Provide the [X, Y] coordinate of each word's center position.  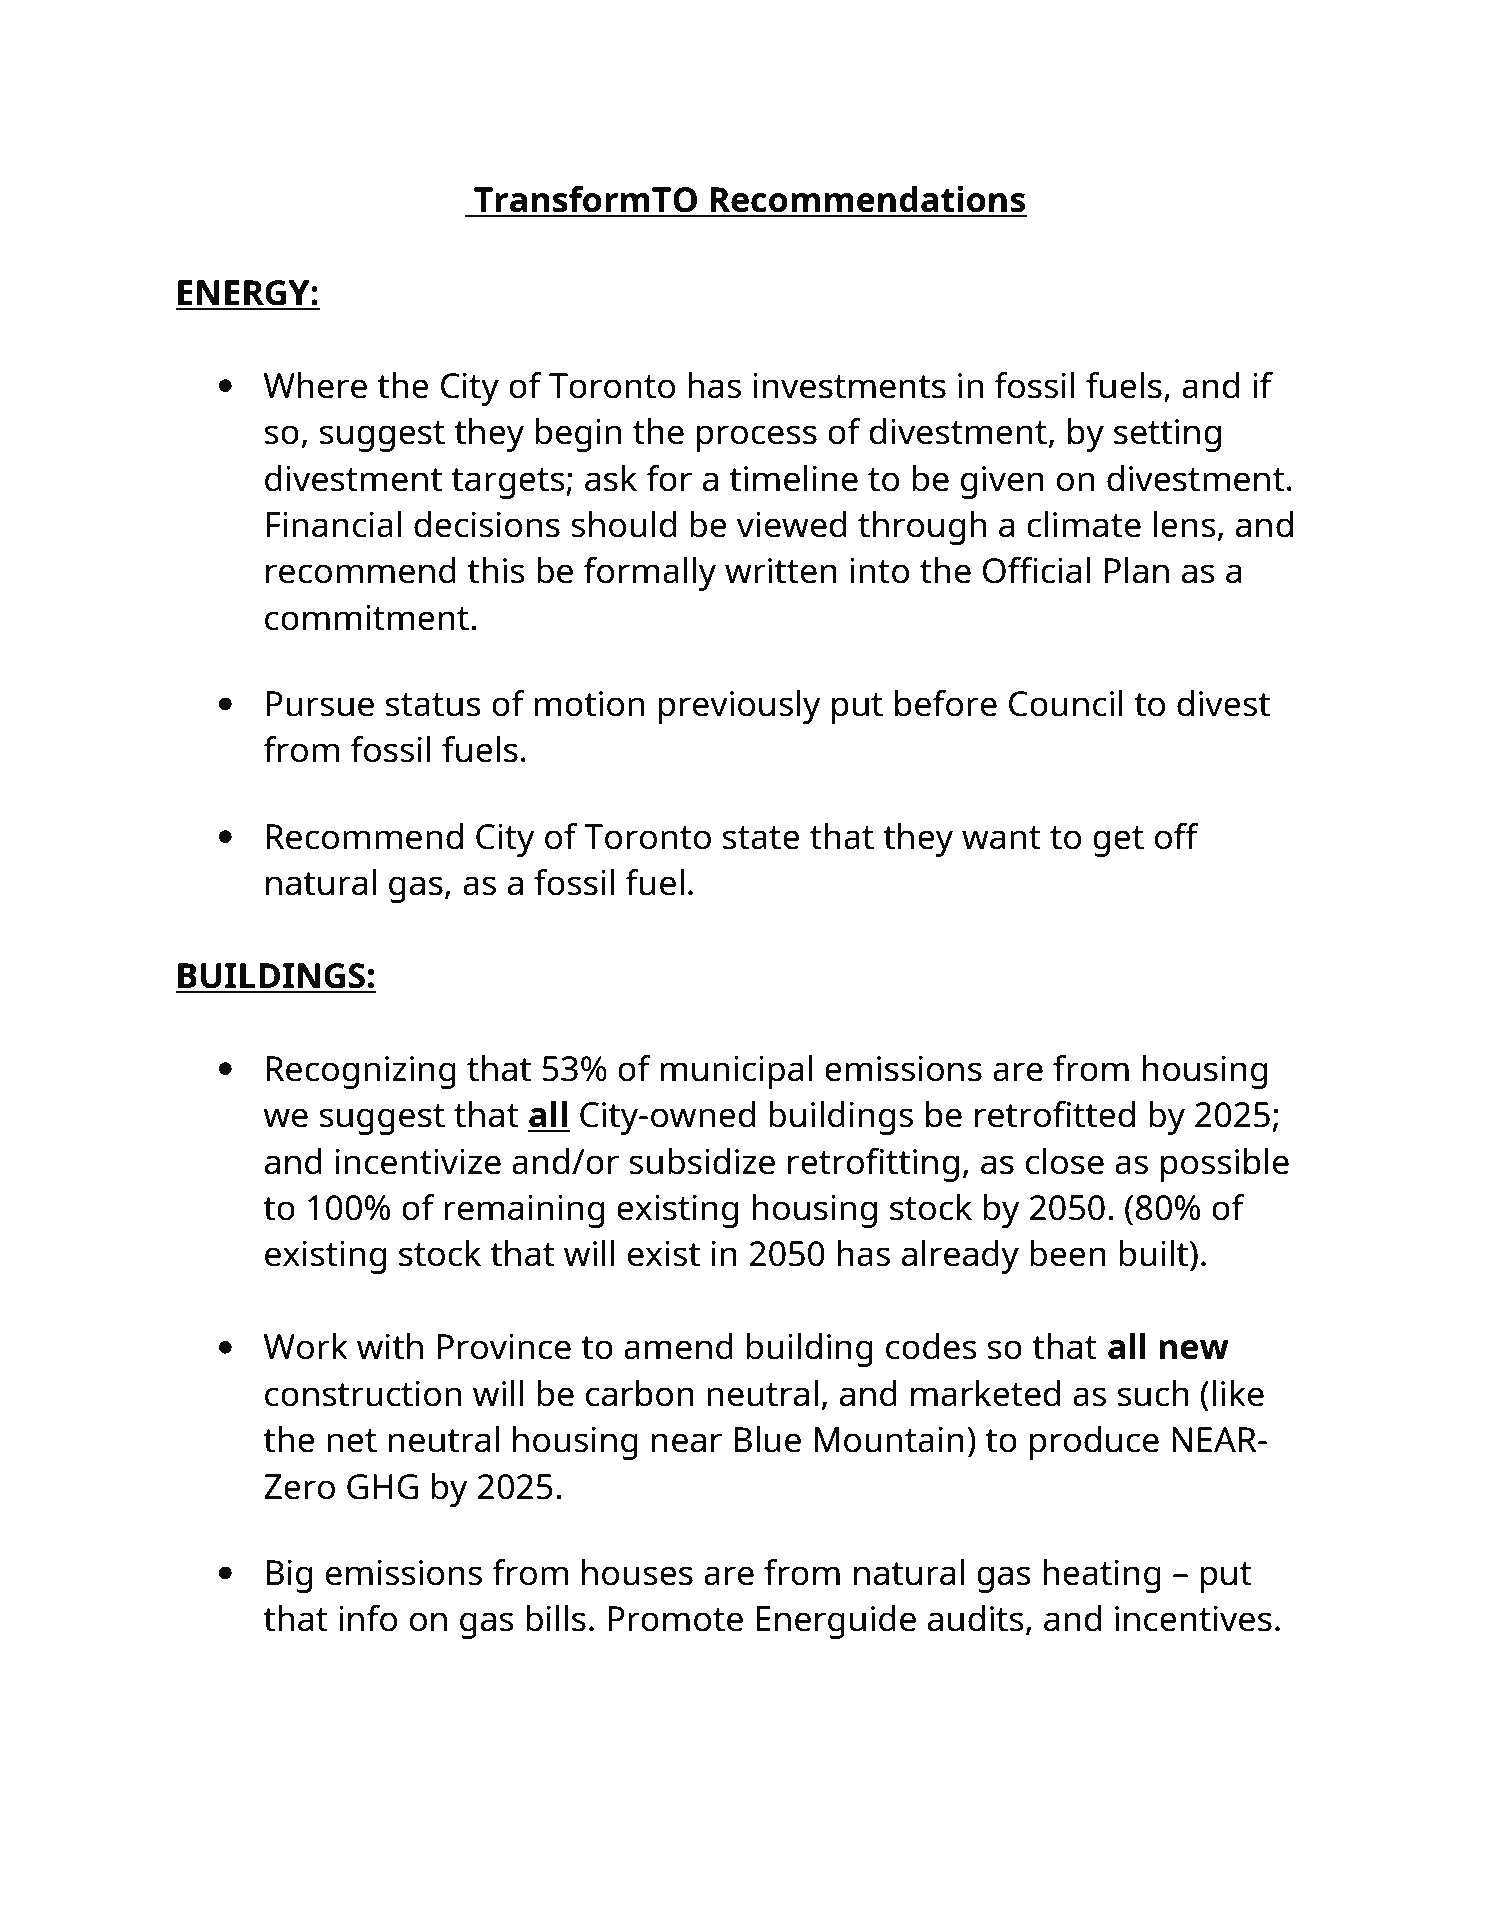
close [1064, 1161]
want [1001, 838]
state [761, 838]
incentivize [418, 1162]
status [433, 705]
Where [315, 385]
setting [1167, 435]
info [368, 1618]
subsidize [702, 1161]
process [756, 438]
